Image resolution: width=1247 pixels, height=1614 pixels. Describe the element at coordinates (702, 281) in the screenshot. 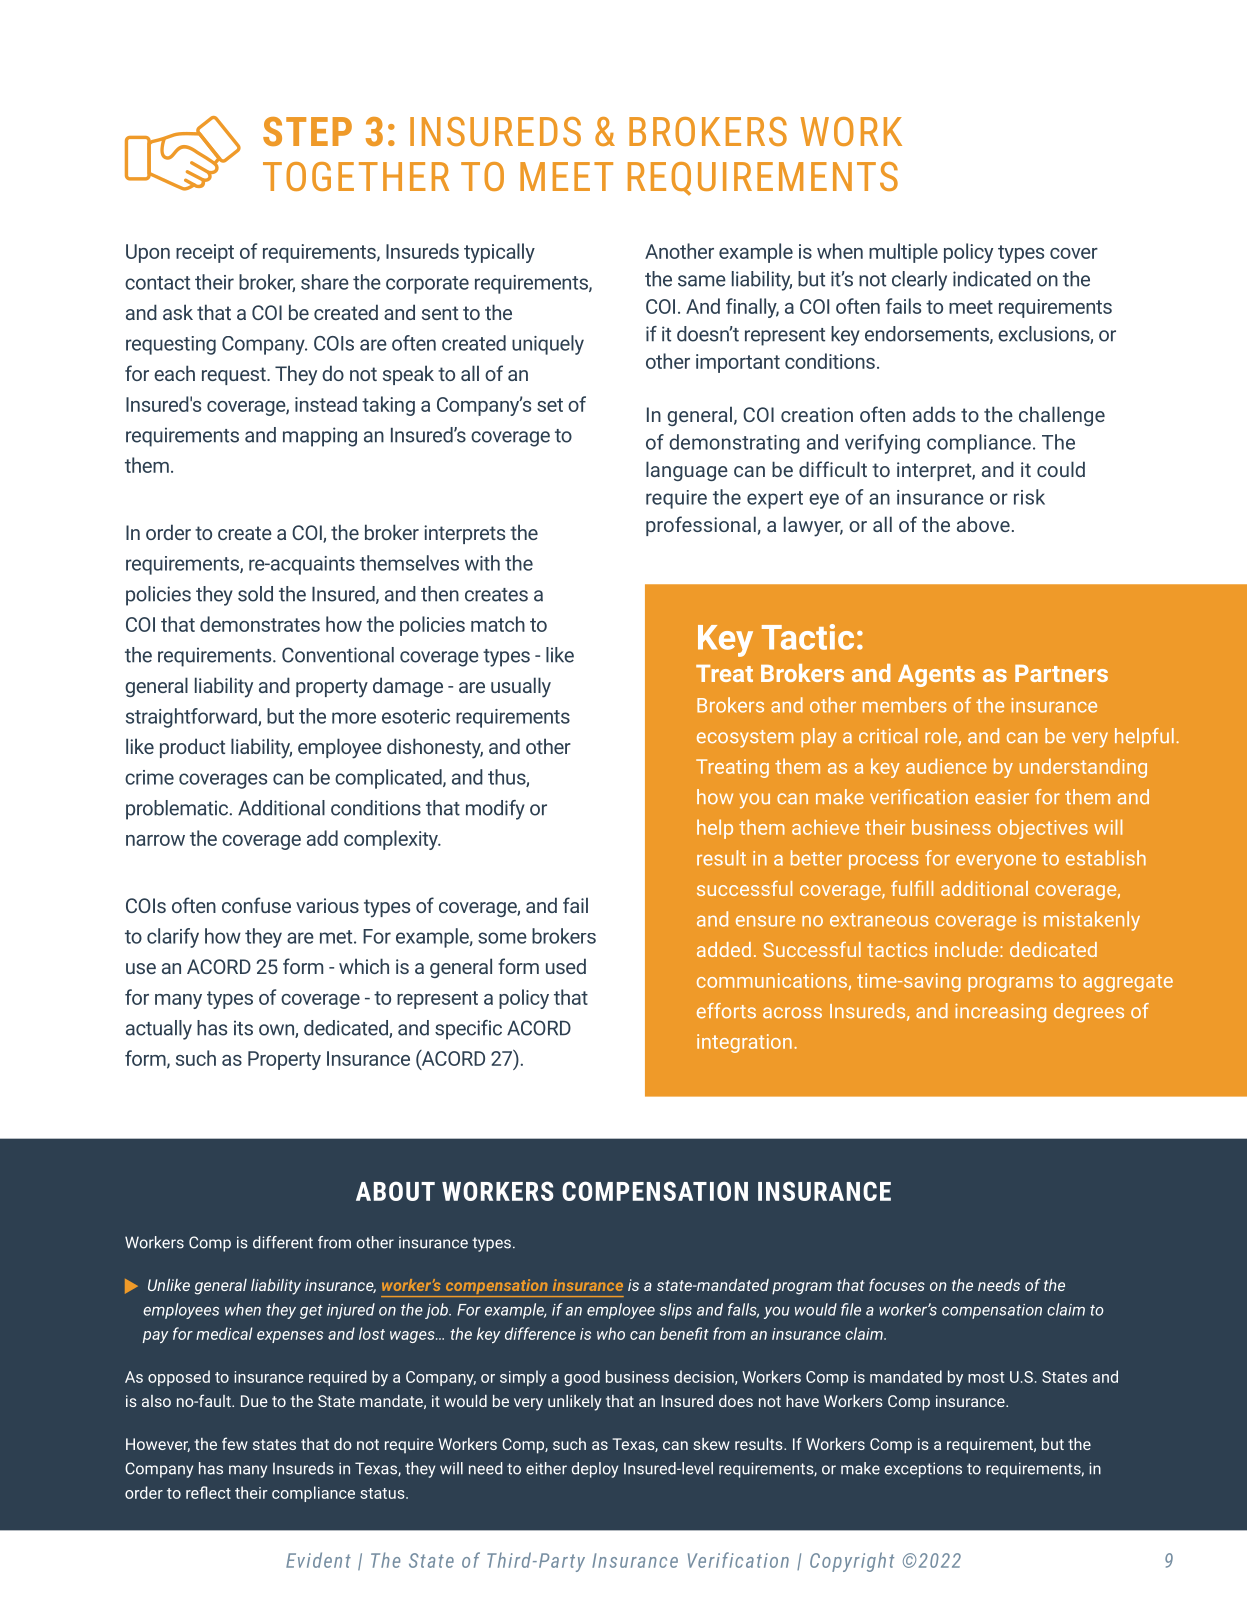

I see `same` at that location.
